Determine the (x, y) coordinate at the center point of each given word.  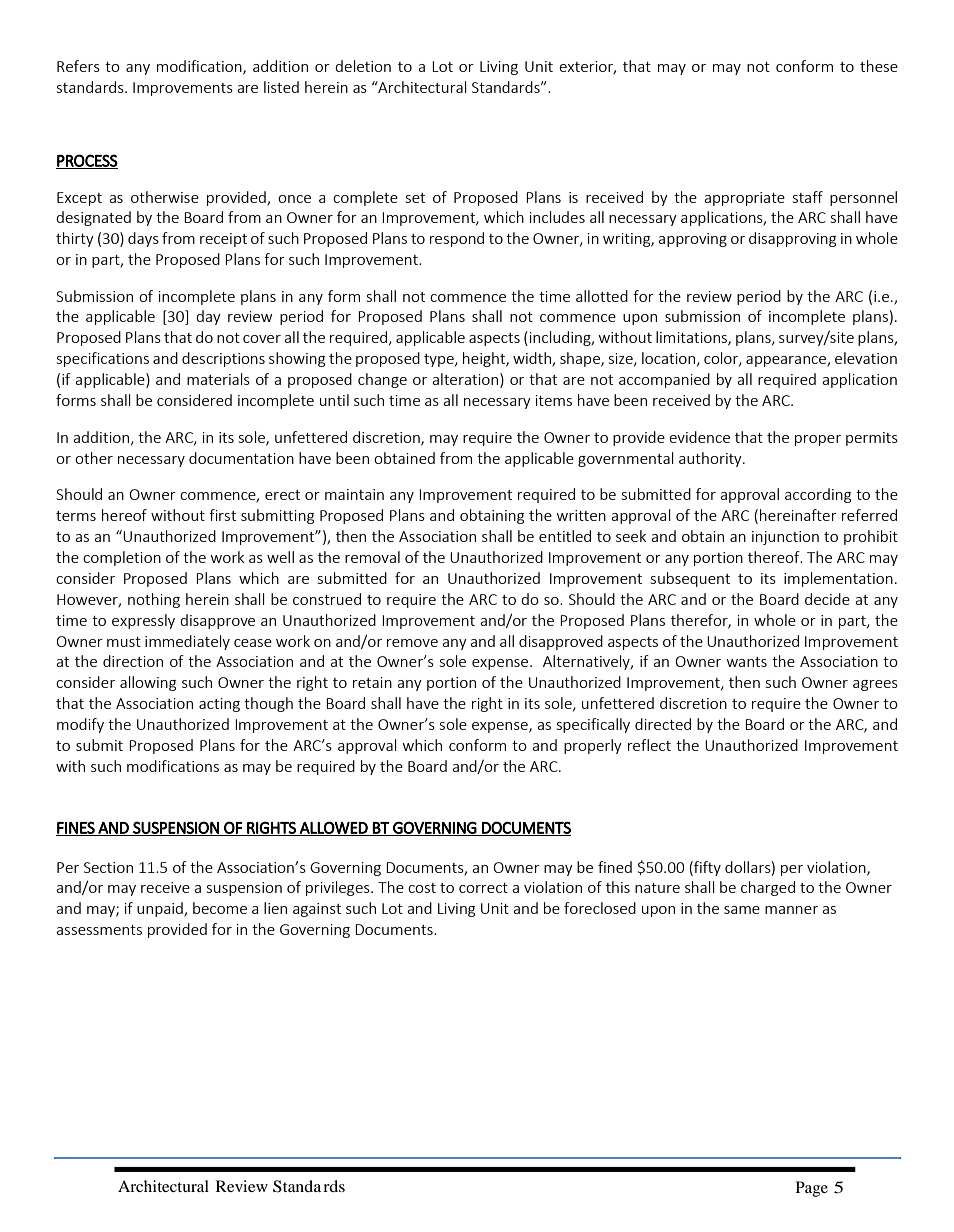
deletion (363, 66)
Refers (78, 66)
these (879, 66)
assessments (99, 930)
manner (791, 910)
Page (812, 1189)
